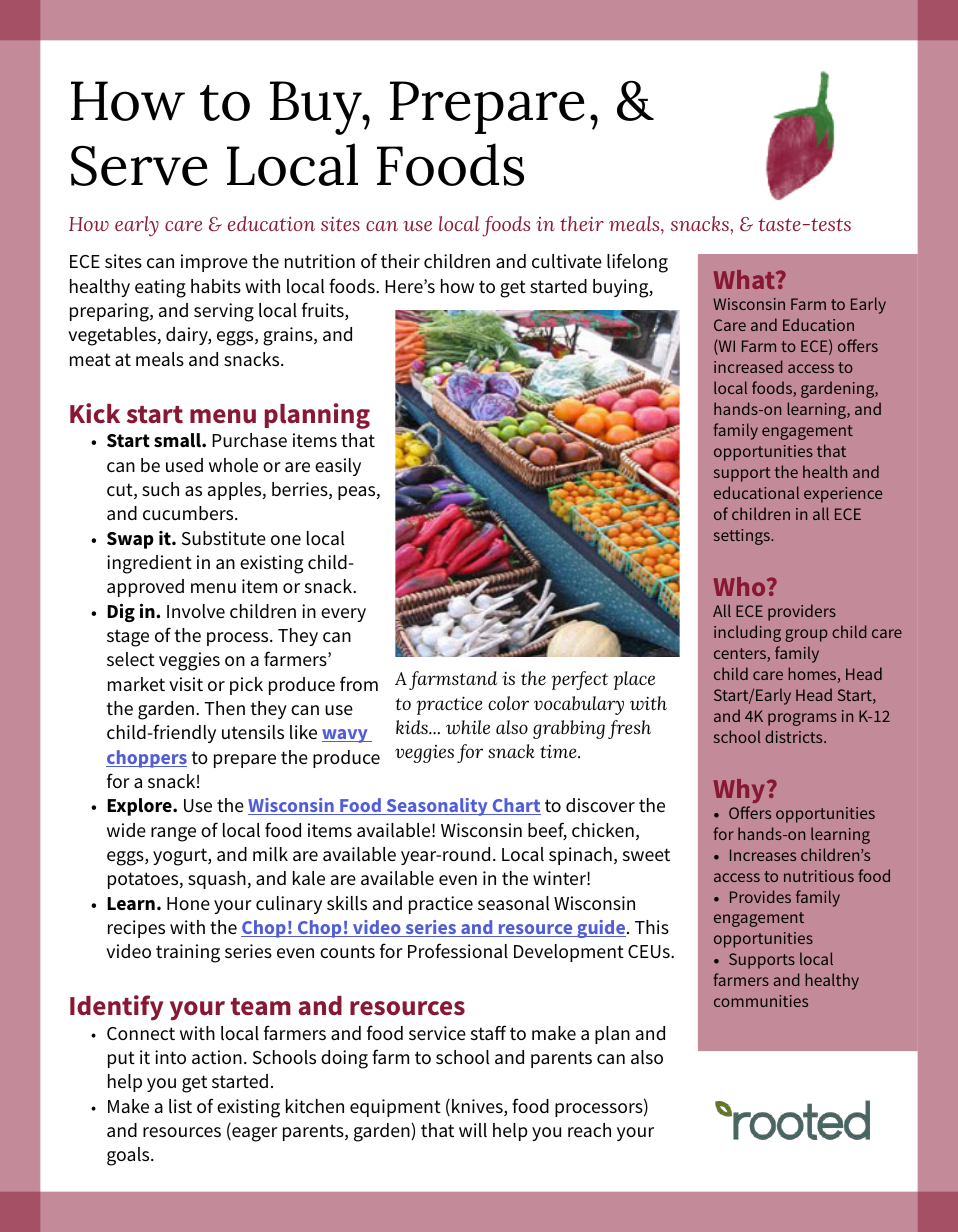 This screenshot has height=1232, width=958. What do you see at coordinates (745, 279) in the screenshot?
I see `What` at bounding box center [745, 279].
